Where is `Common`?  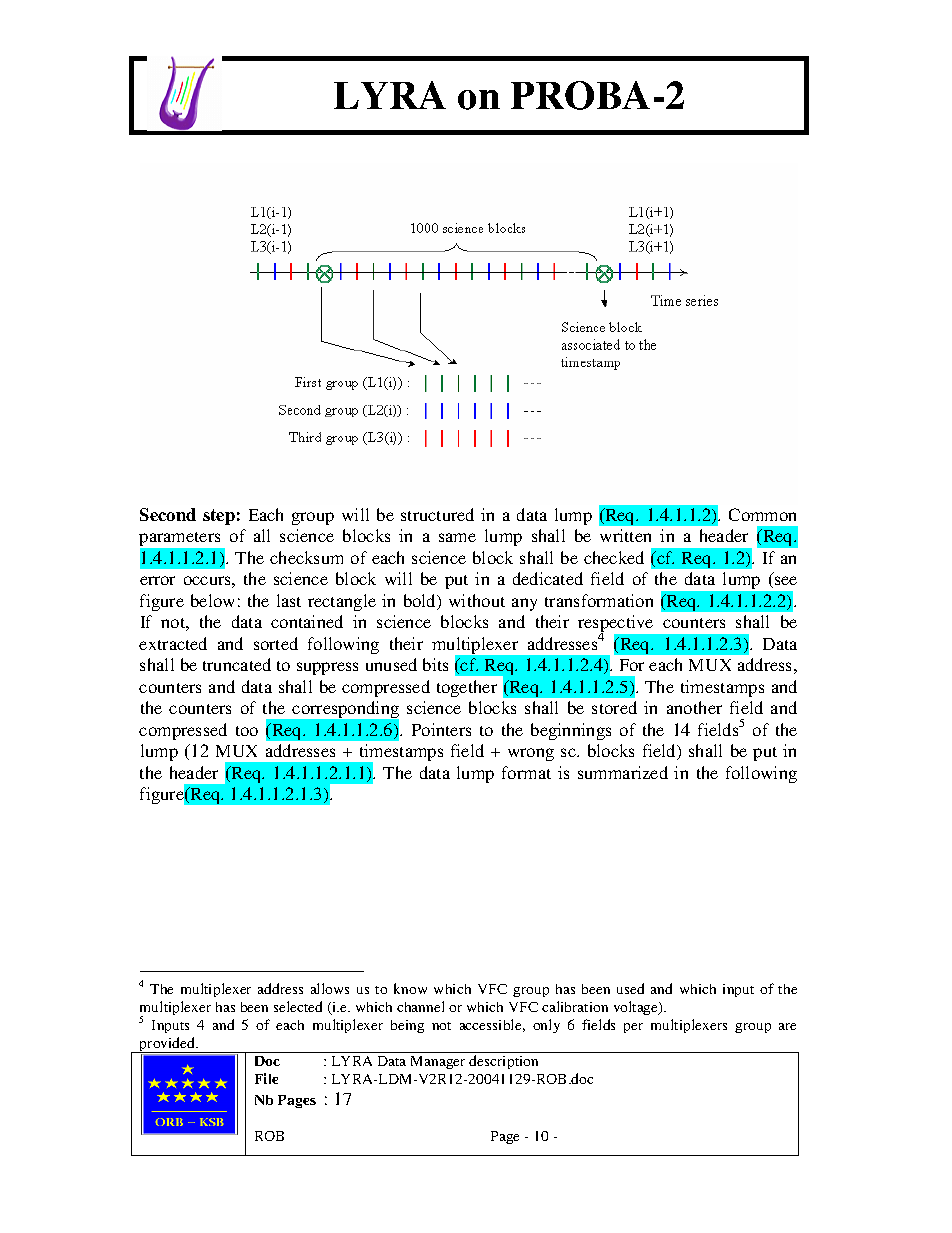
Common is located at coordinates (762, 514).
